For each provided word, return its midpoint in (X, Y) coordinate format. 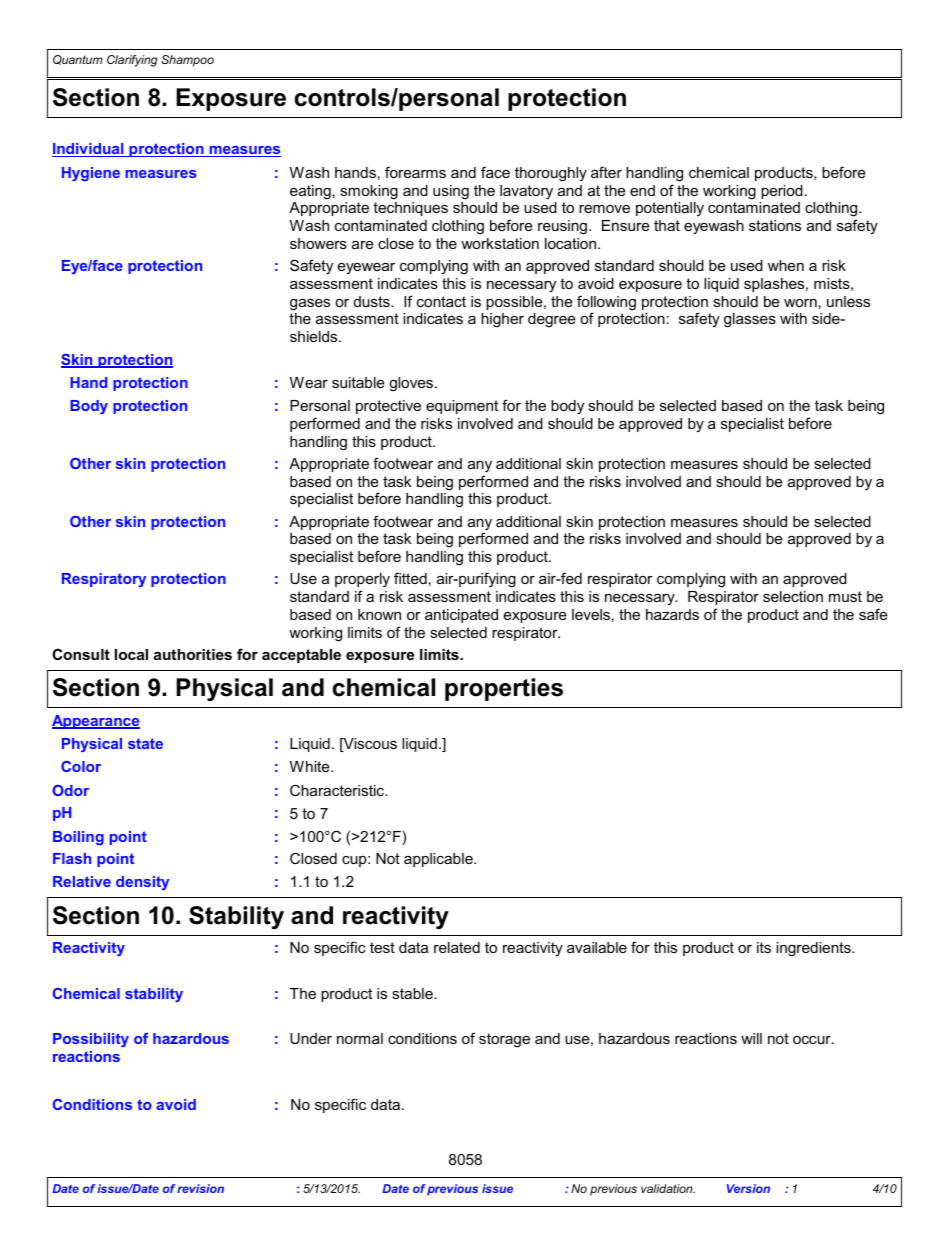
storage (504, 1040)
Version (748, 1188)
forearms (415, 172)
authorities (193, 654)
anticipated (461, 616)
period (782, 192)
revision (200, 1188)
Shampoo (187, 61)
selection (793, 596)
